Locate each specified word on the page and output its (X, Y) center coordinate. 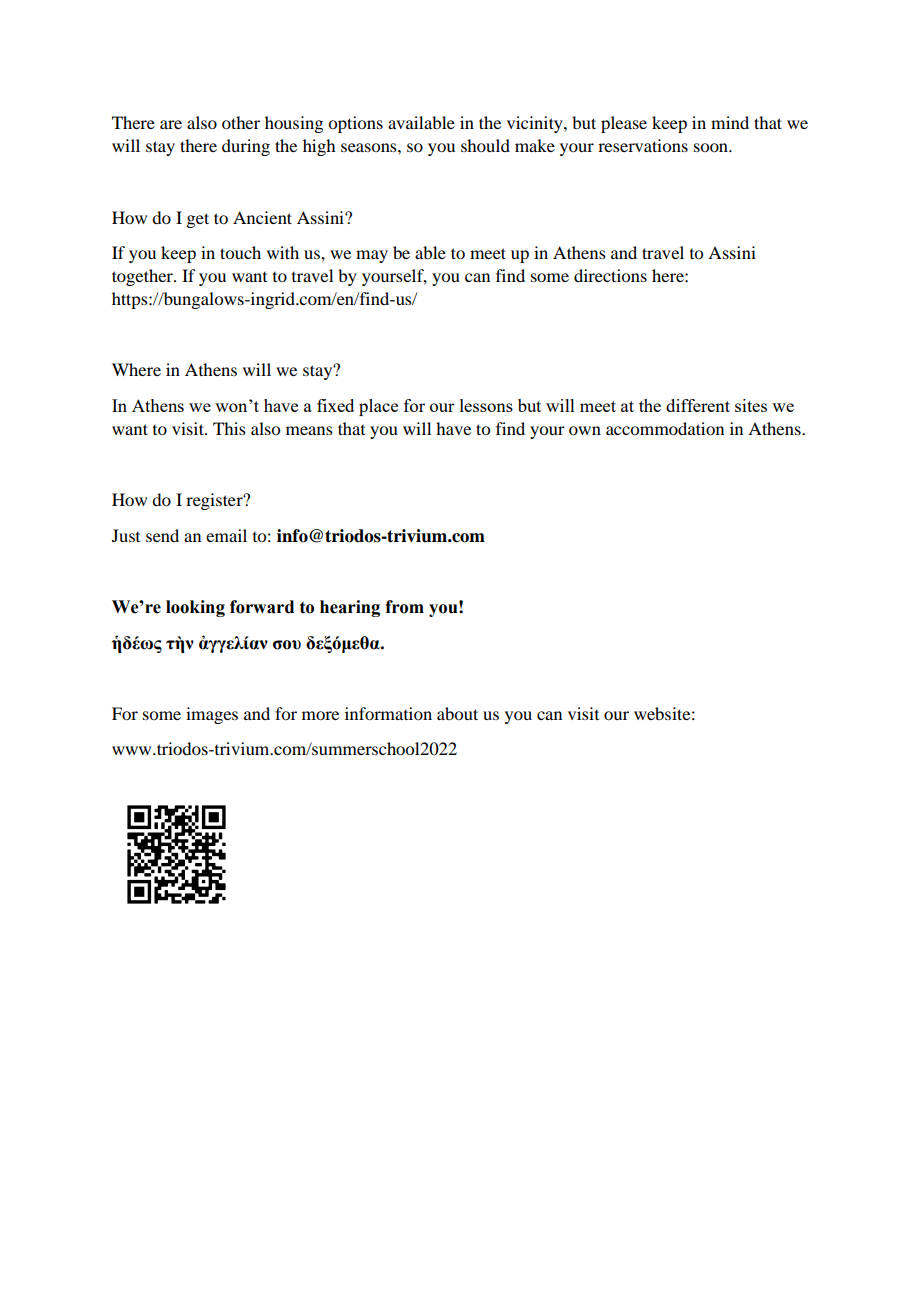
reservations (643, 145)
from (404, 607)
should (485, 145)
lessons (486, 405)
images (212, 715)
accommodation (665, 428)
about (457, 713)
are (171, 124)
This (229, 428)
